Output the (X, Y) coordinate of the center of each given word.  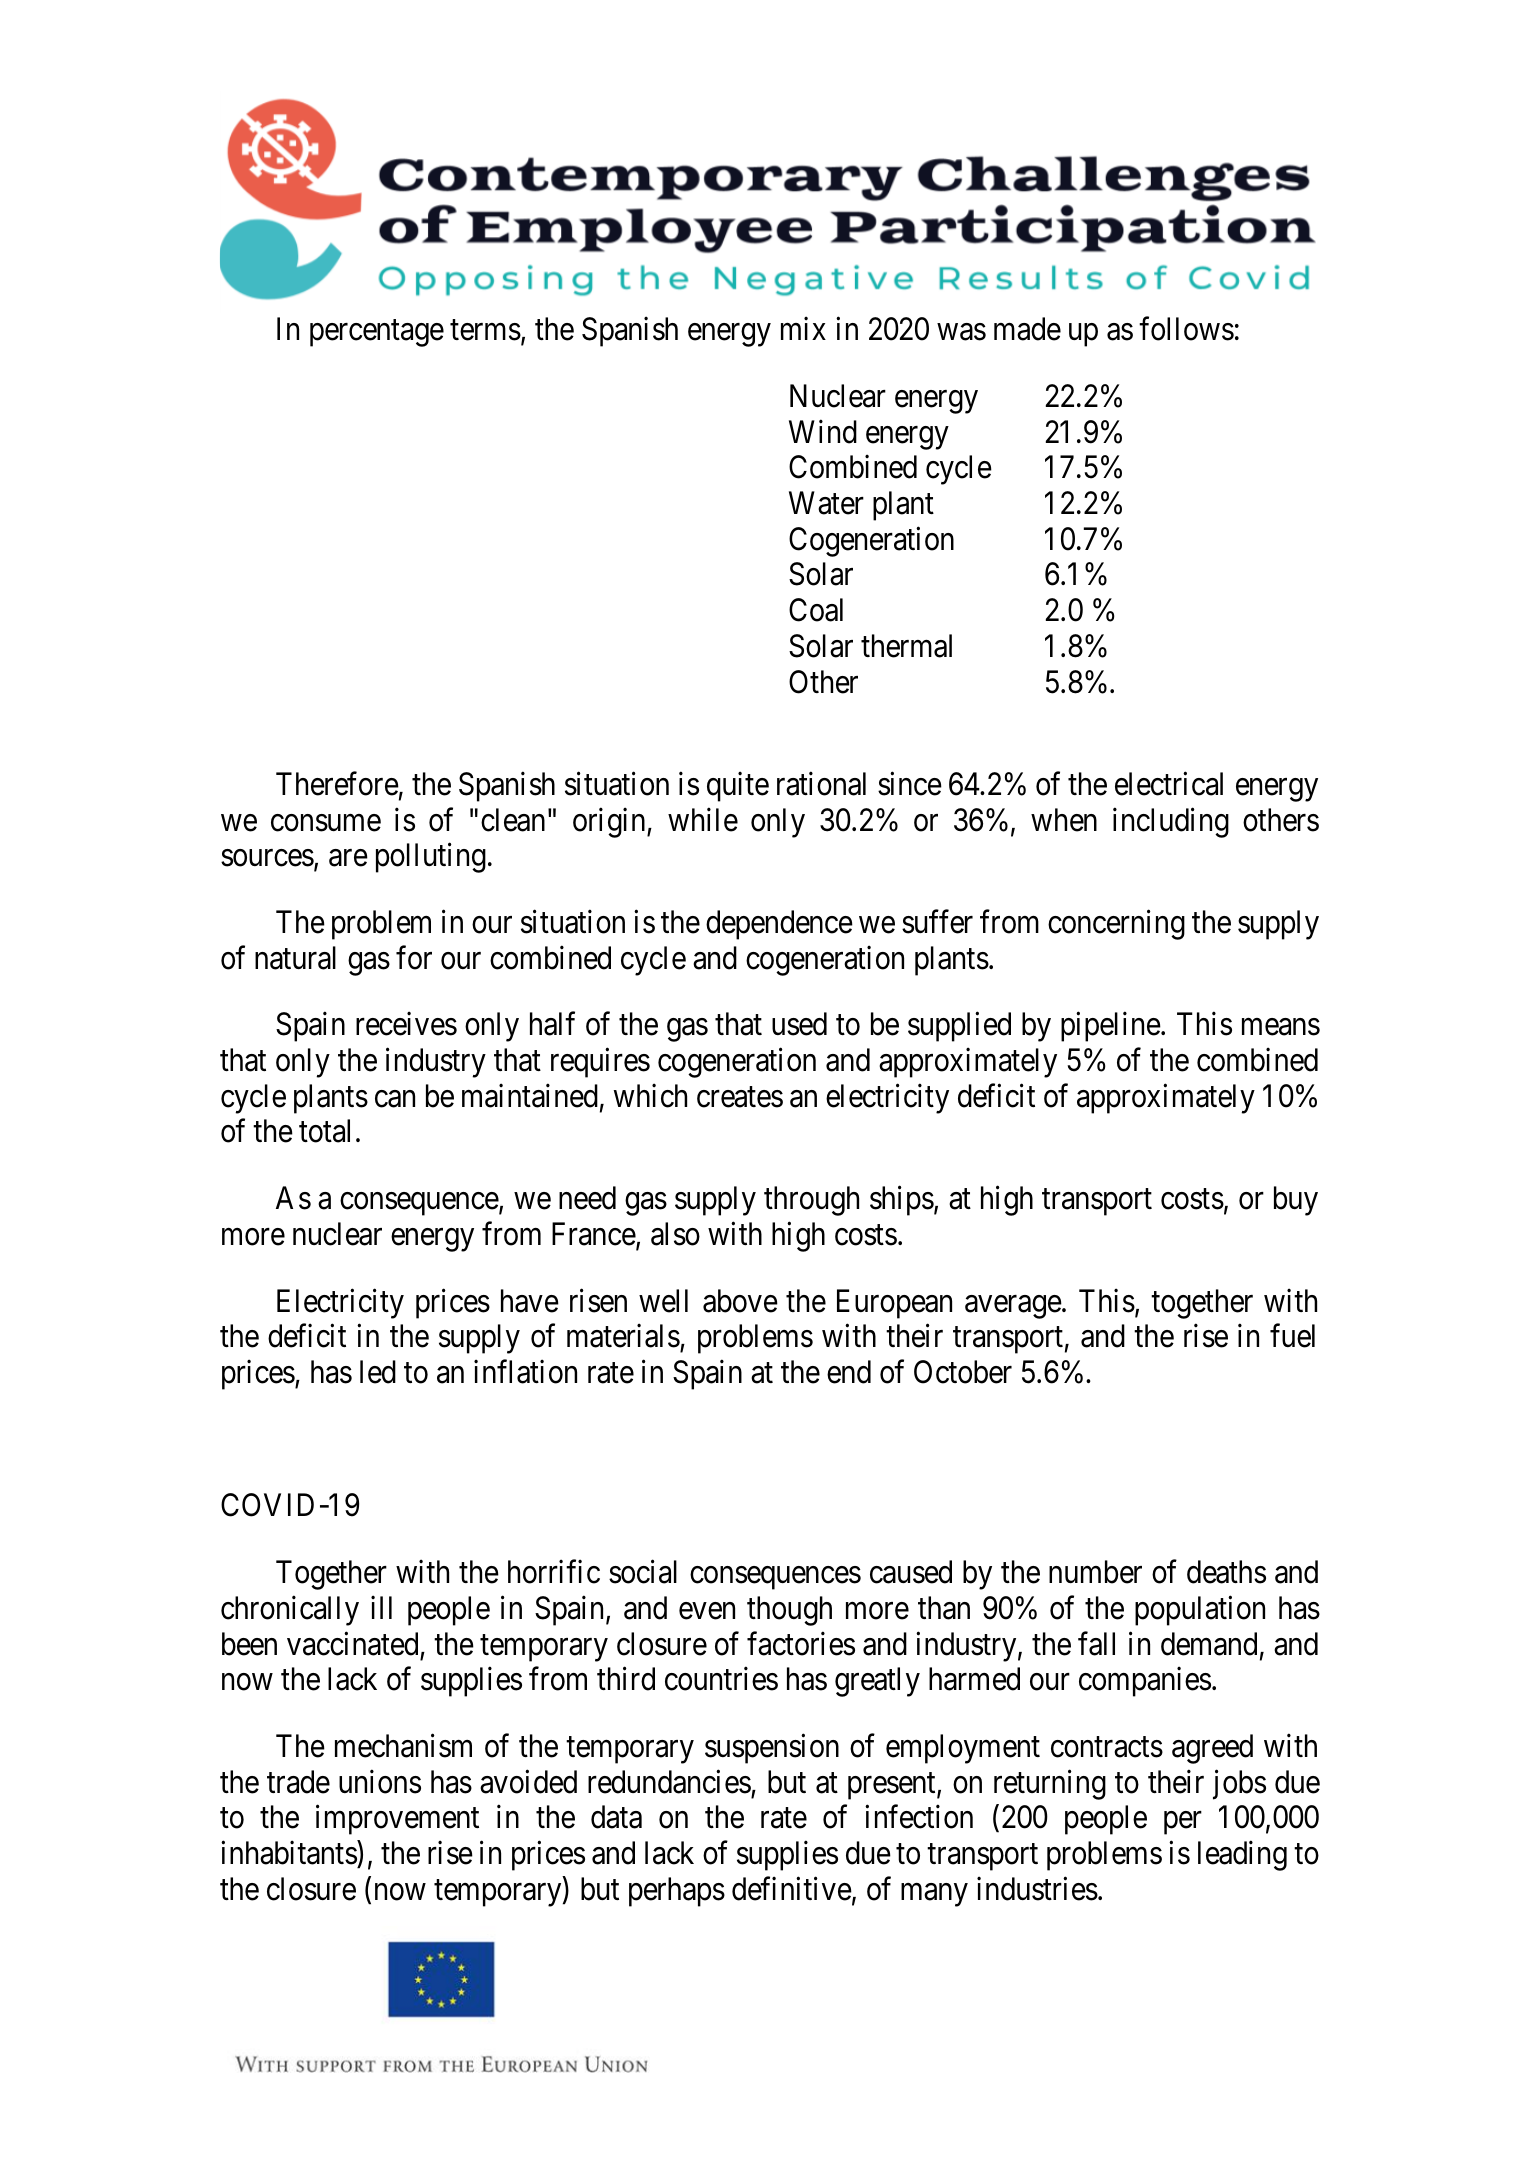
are (348, 858)
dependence (779, 925)
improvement (397, 1820)
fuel (1292, 1336)
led (378, 1372)
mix (803, 328)
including (1171, 822)
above (740, 1301)
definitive (792, 1889)
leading (1242, 1856)
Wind (823, 431)
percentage (377, 333)
